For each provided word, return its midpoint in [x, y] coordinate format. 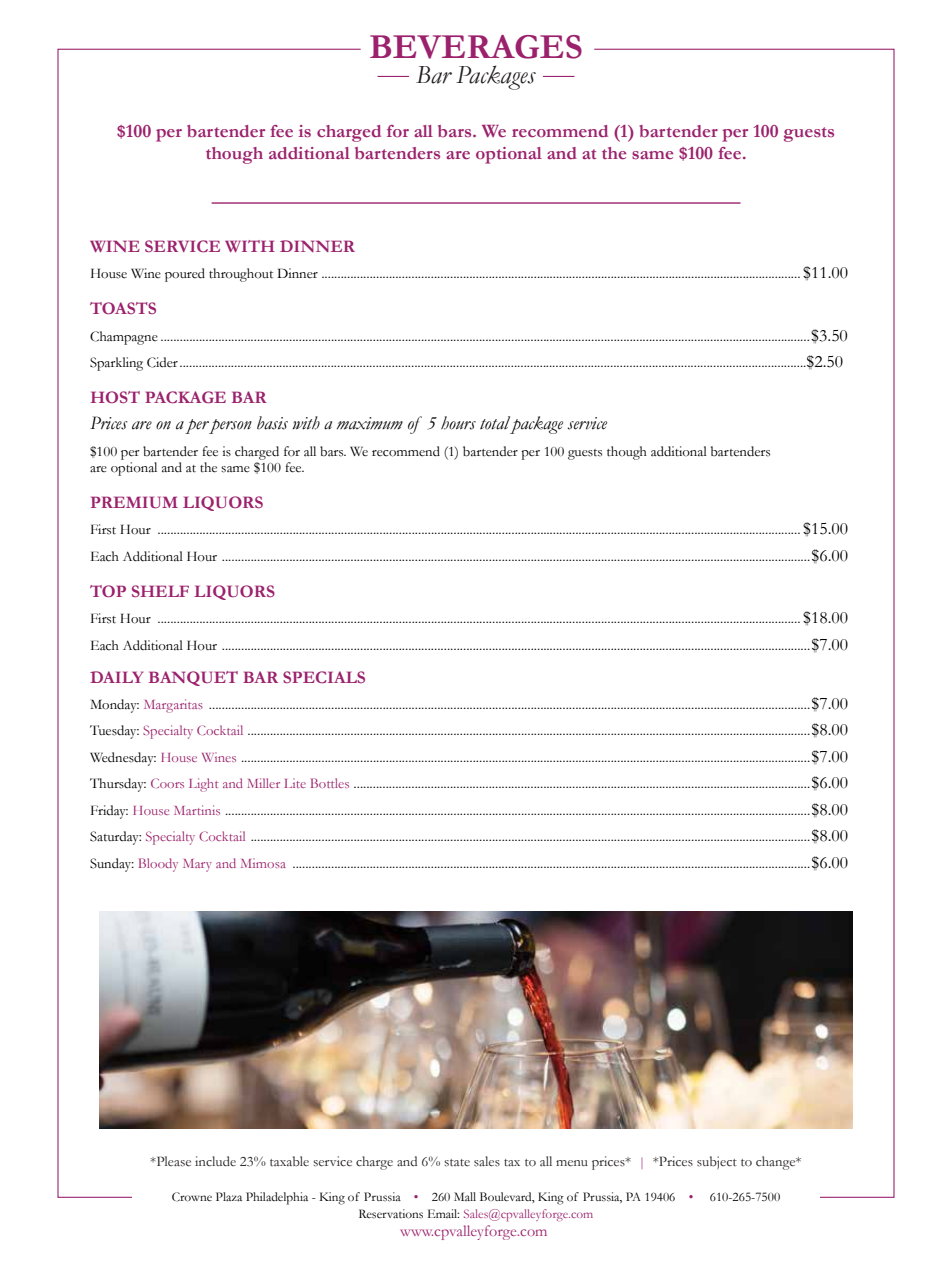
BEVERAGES [476, 47]
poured [185, 275]
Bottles [330, 783]
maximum [370, 423]
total [496, 424]
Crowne [192, 1197]
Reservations [391, 1213]
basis [272, 423]
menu [572, 1163]
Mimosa [263, 863]
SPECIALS [324, 677]
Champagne [124, 338]
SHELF [160, 591]
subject [717, 1162]
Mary [197, 865]
